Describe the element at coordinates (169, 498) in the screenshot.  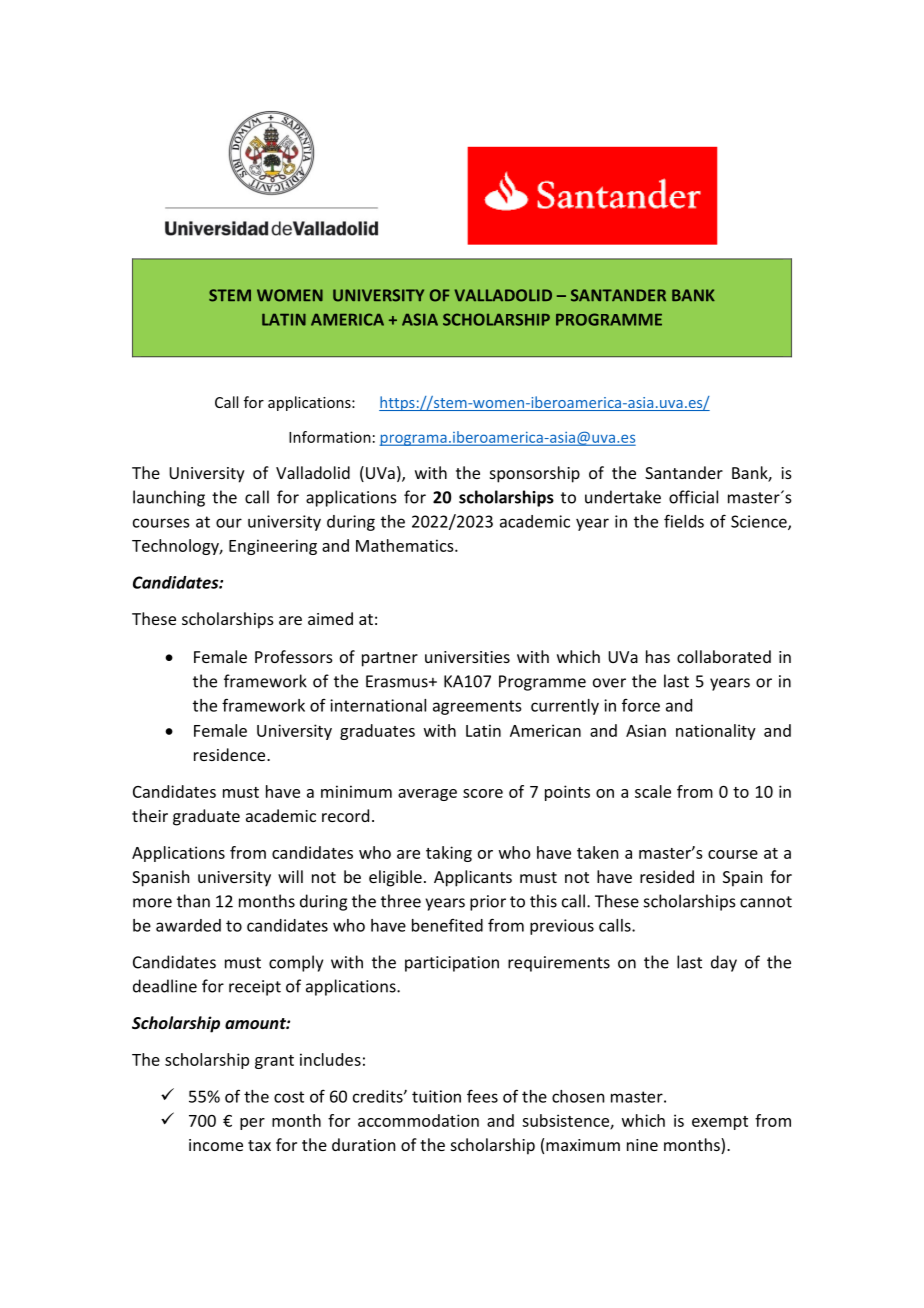
I see `launching` at that location.
